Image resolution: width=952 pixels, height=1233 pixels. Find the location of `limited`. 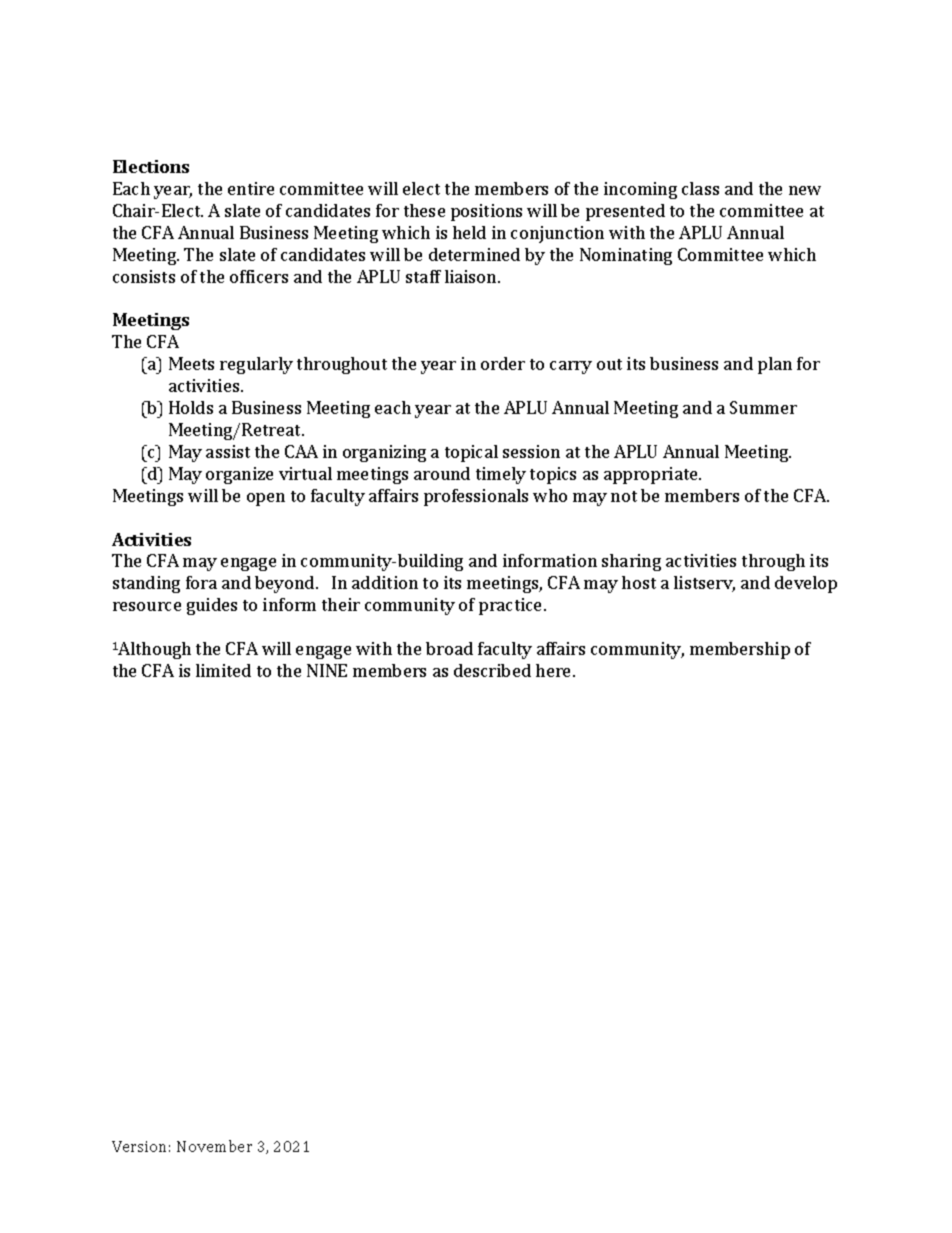

limited is located at coordinates (223, 670).
